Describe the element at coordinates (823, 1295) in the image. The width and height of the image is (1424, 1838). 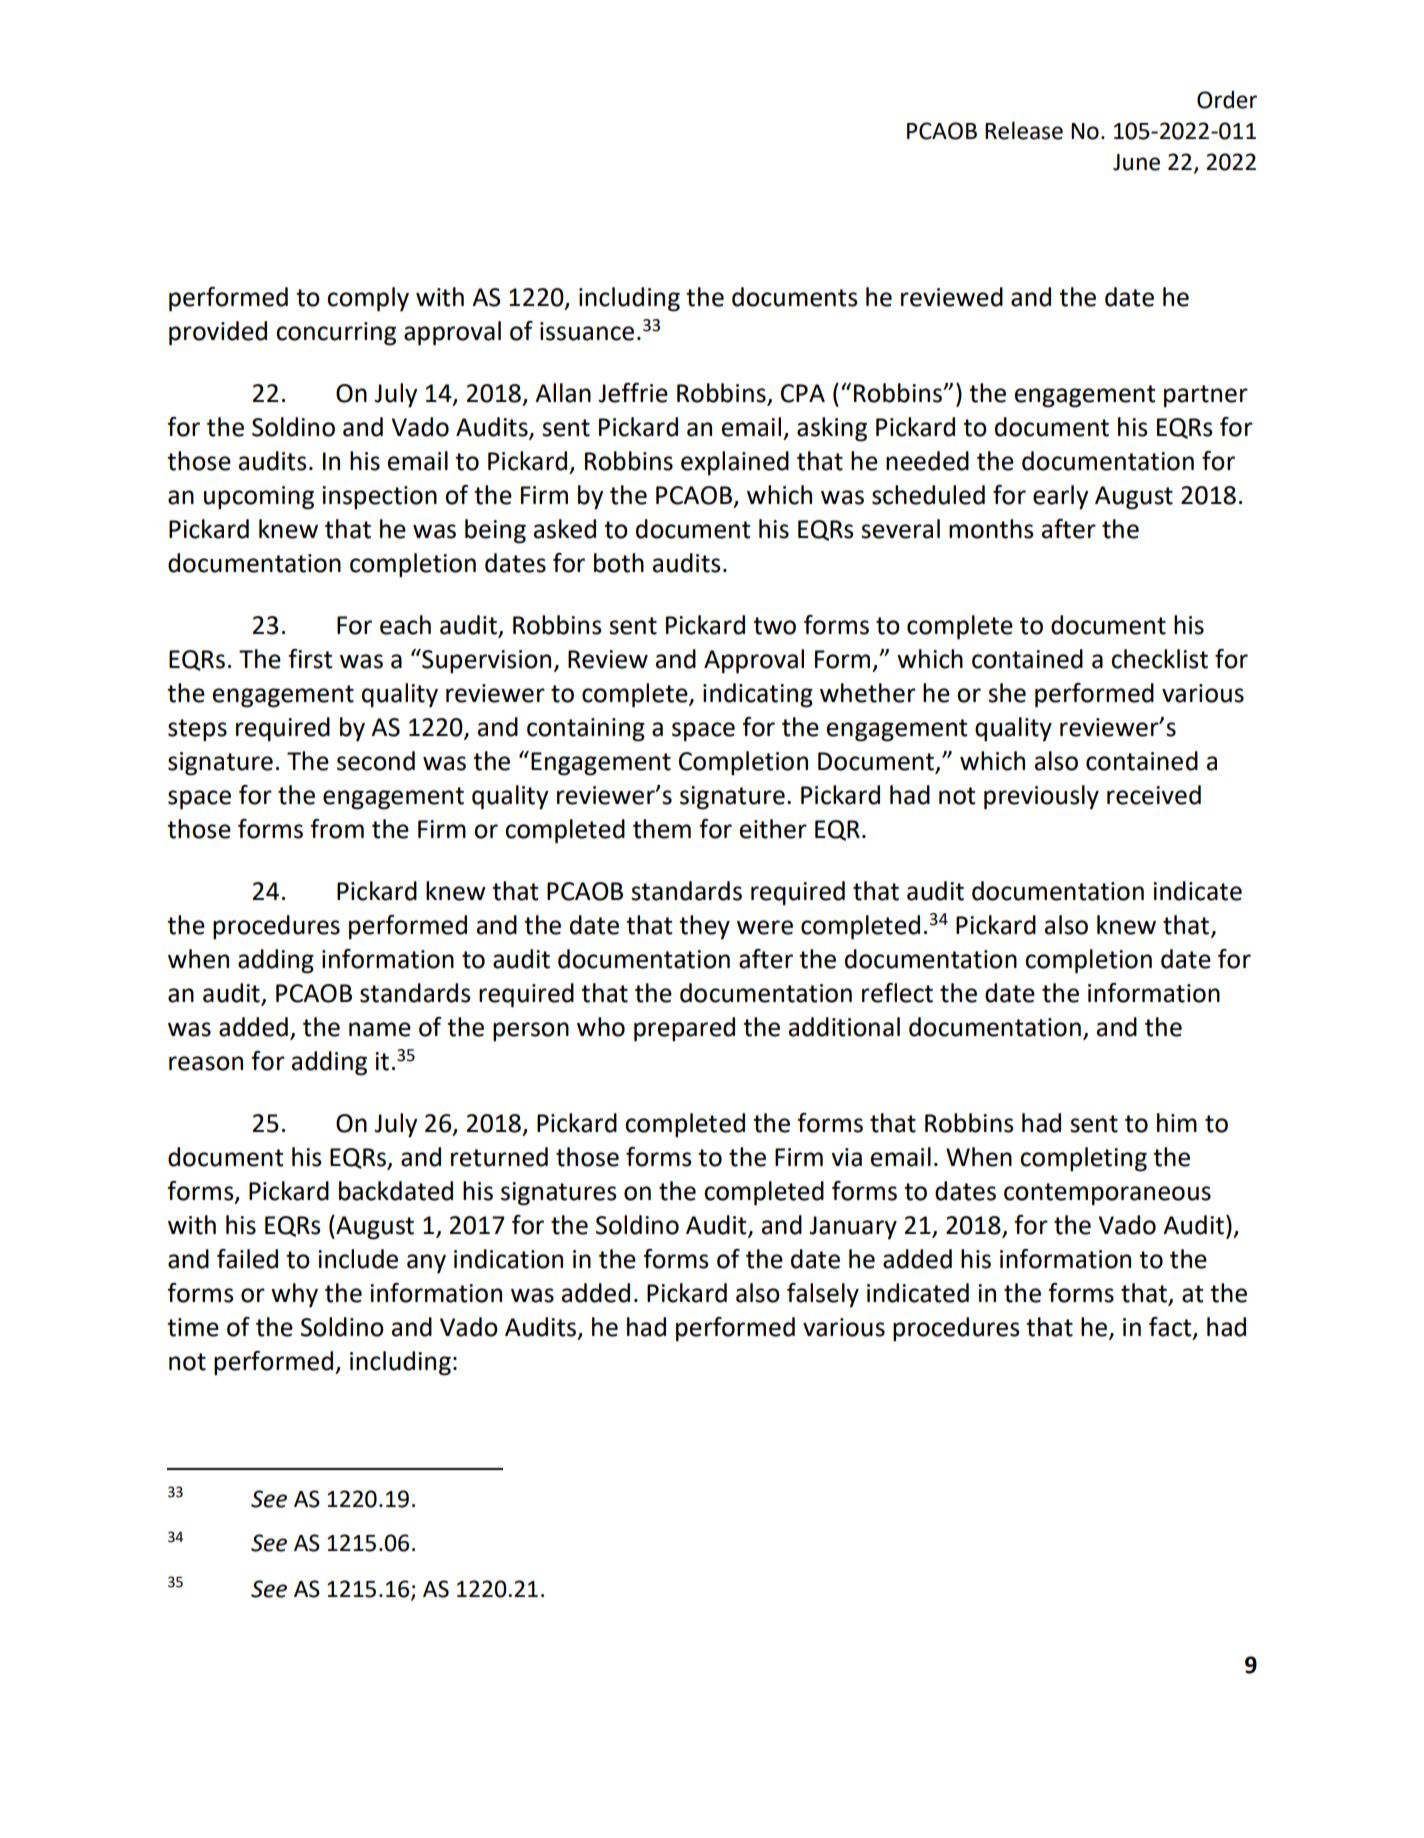
I see `falsely` at that location.
